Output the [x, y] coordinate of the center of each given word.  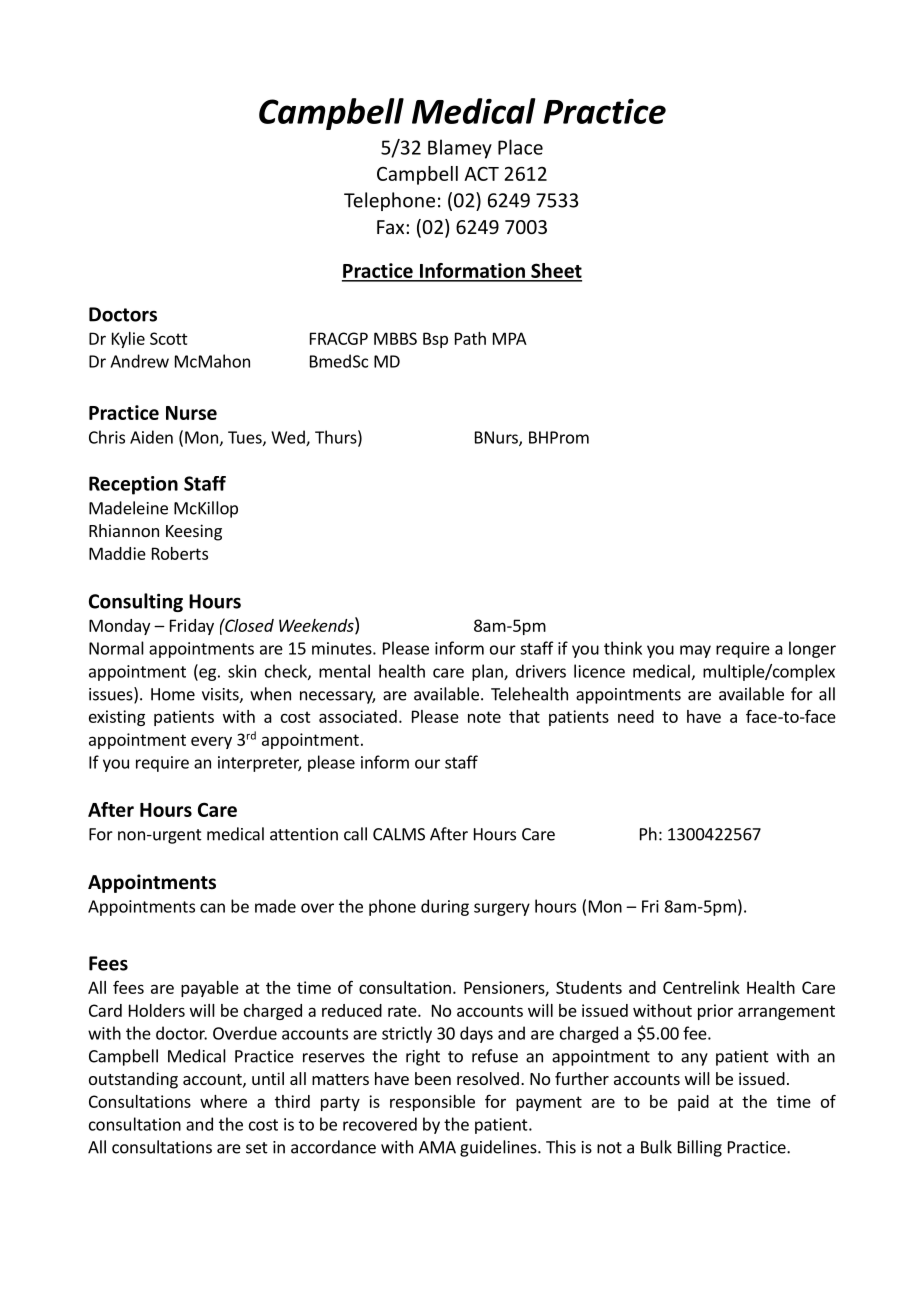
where [223, 1101]
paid [693, 1103]
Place [520, 147]
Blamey [460, 149]
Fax [392, 227]
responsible [432, 1103]
